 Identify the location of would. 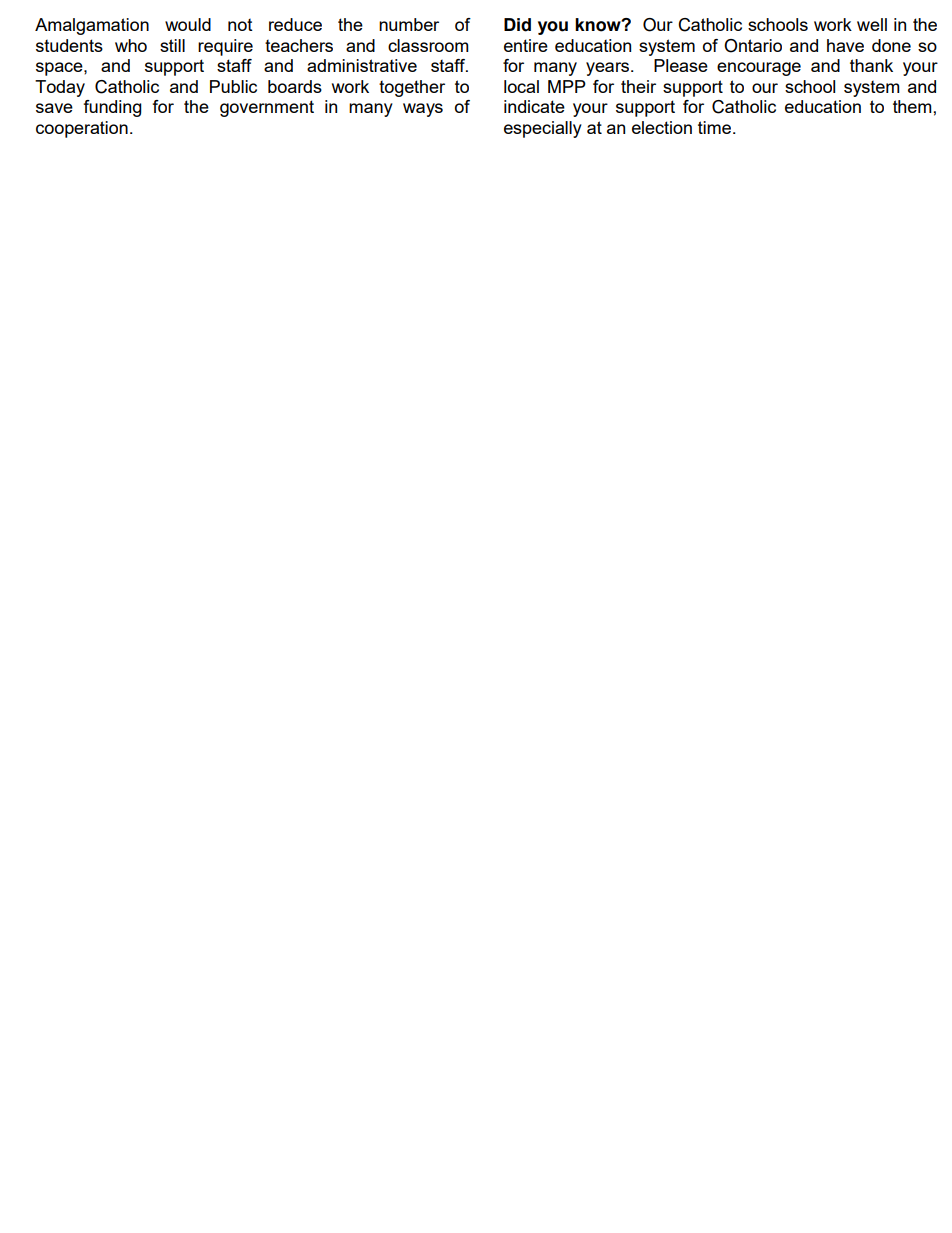
(188, 24).
